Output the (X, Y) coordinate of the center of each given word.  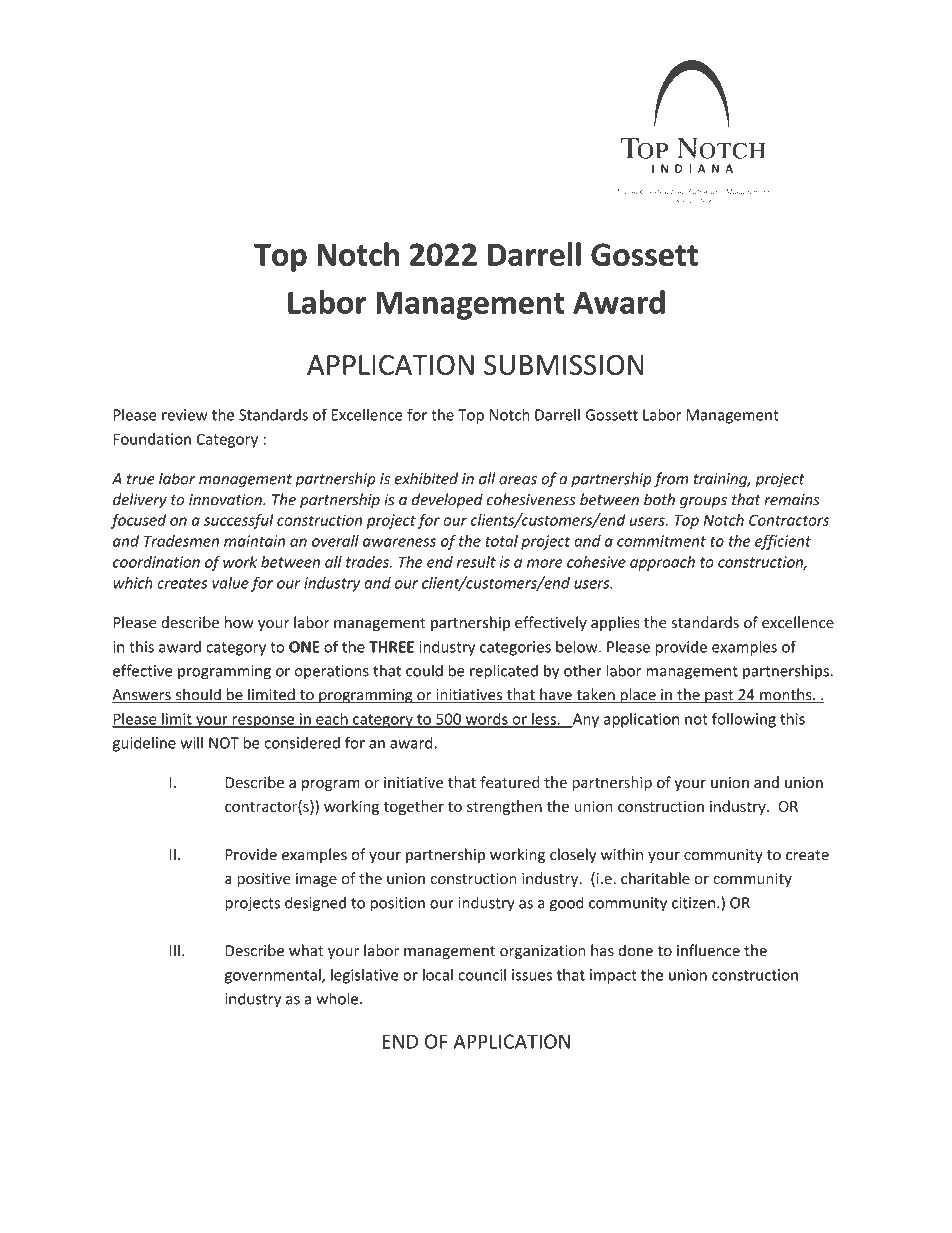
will (191, 742)
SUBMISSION (563, 365)
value (230, 583)
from (671, 480)
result (476, 562)
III (175, 950)
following (744, 720)
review (185, 415)
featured (509, 782)
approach (662, 563)
